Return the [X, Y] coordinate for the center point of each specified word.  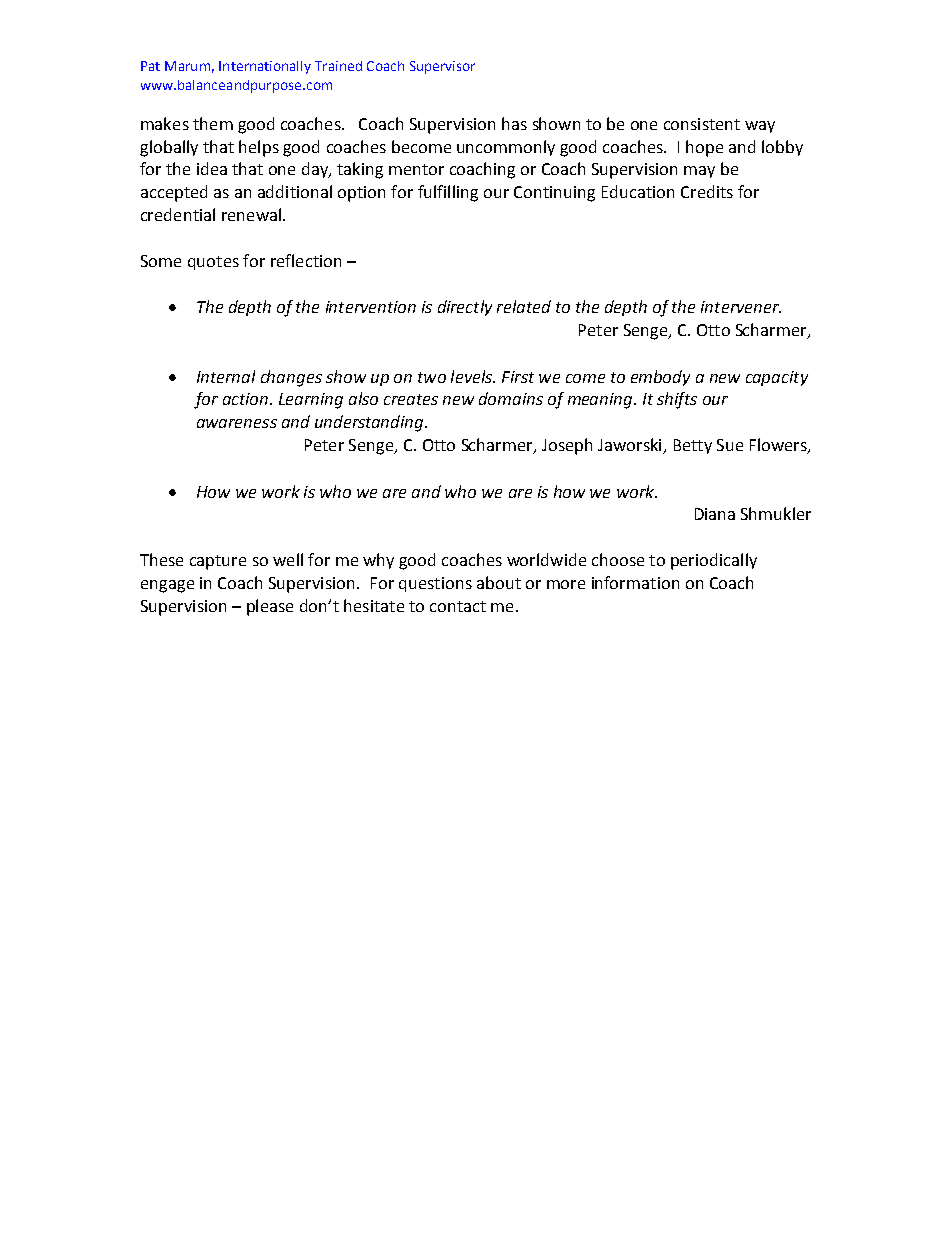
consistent [702, 124]
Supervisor [442, 67]
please [270, 607]
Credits [707, 191]
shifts [677, 400]
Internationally [265, 67]
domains [511, 398]
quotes [213, 263]
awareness [237, 423]
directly [465, 308]
